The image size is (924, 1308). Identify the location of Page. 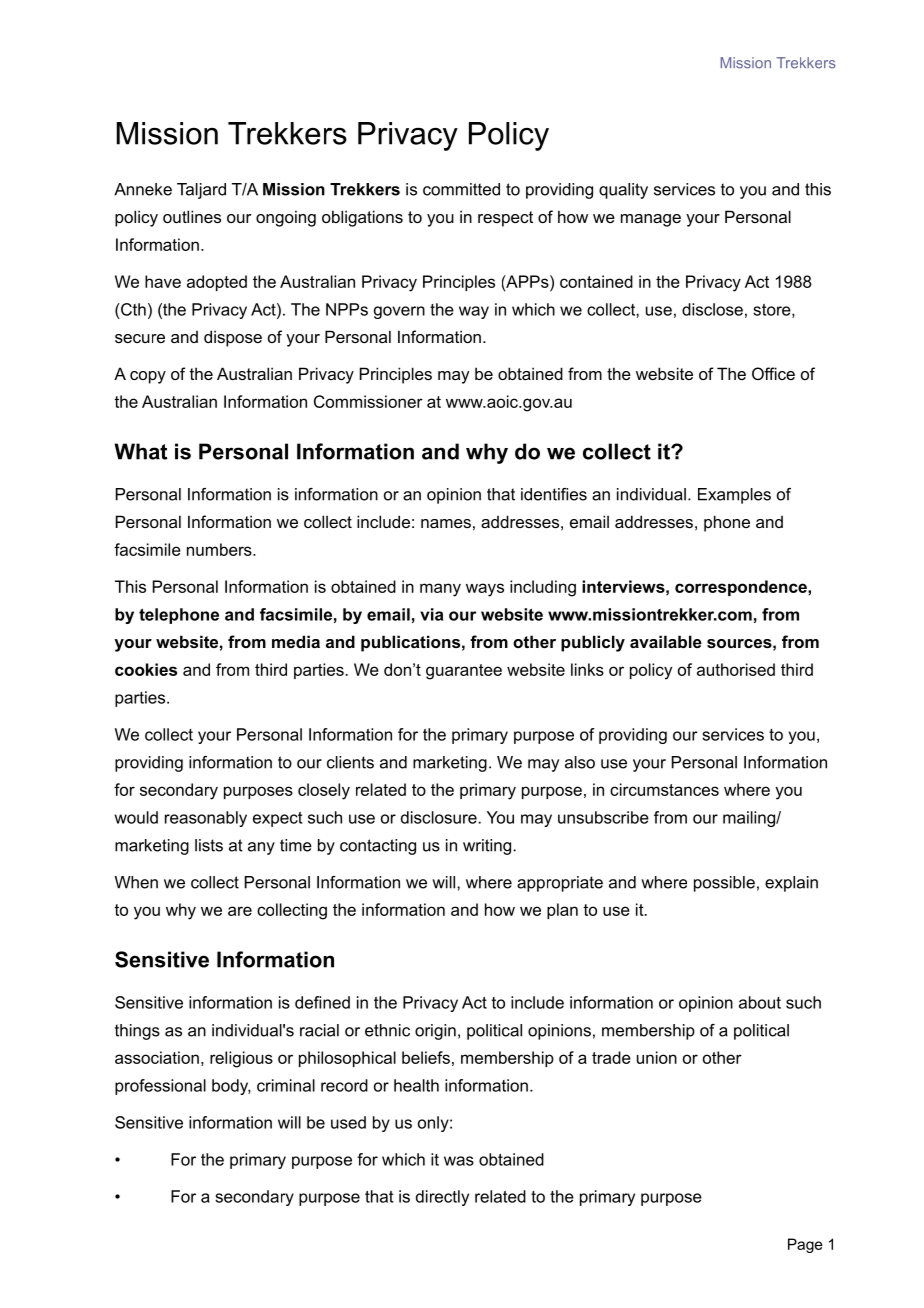
(805, 1245).
